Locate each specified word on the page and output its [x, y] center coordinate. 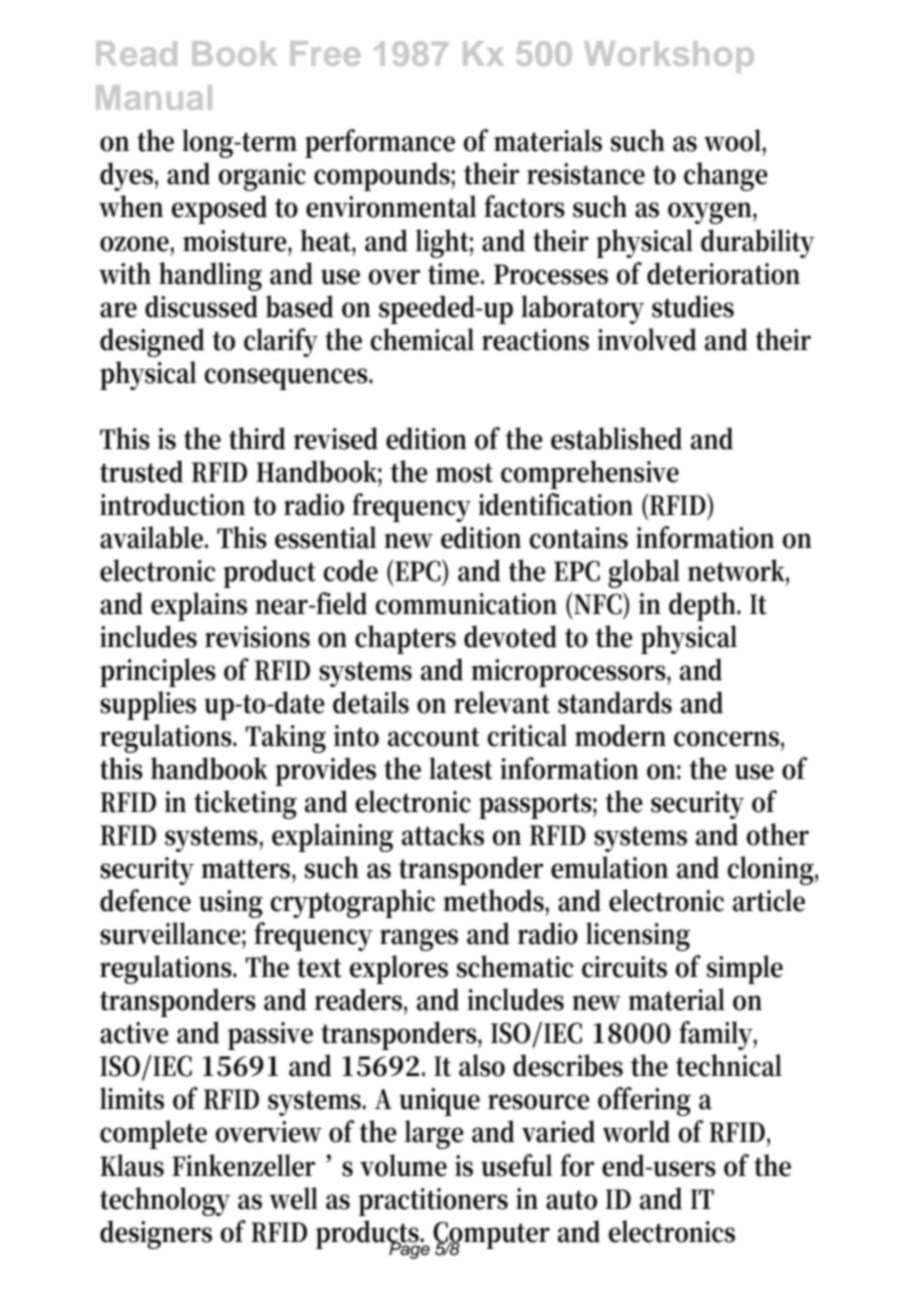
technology [165, 1201]
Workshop [669, 57]
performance [380, 143]
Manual [154, 97]
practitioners [433, 1202]
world [636, 1131]
